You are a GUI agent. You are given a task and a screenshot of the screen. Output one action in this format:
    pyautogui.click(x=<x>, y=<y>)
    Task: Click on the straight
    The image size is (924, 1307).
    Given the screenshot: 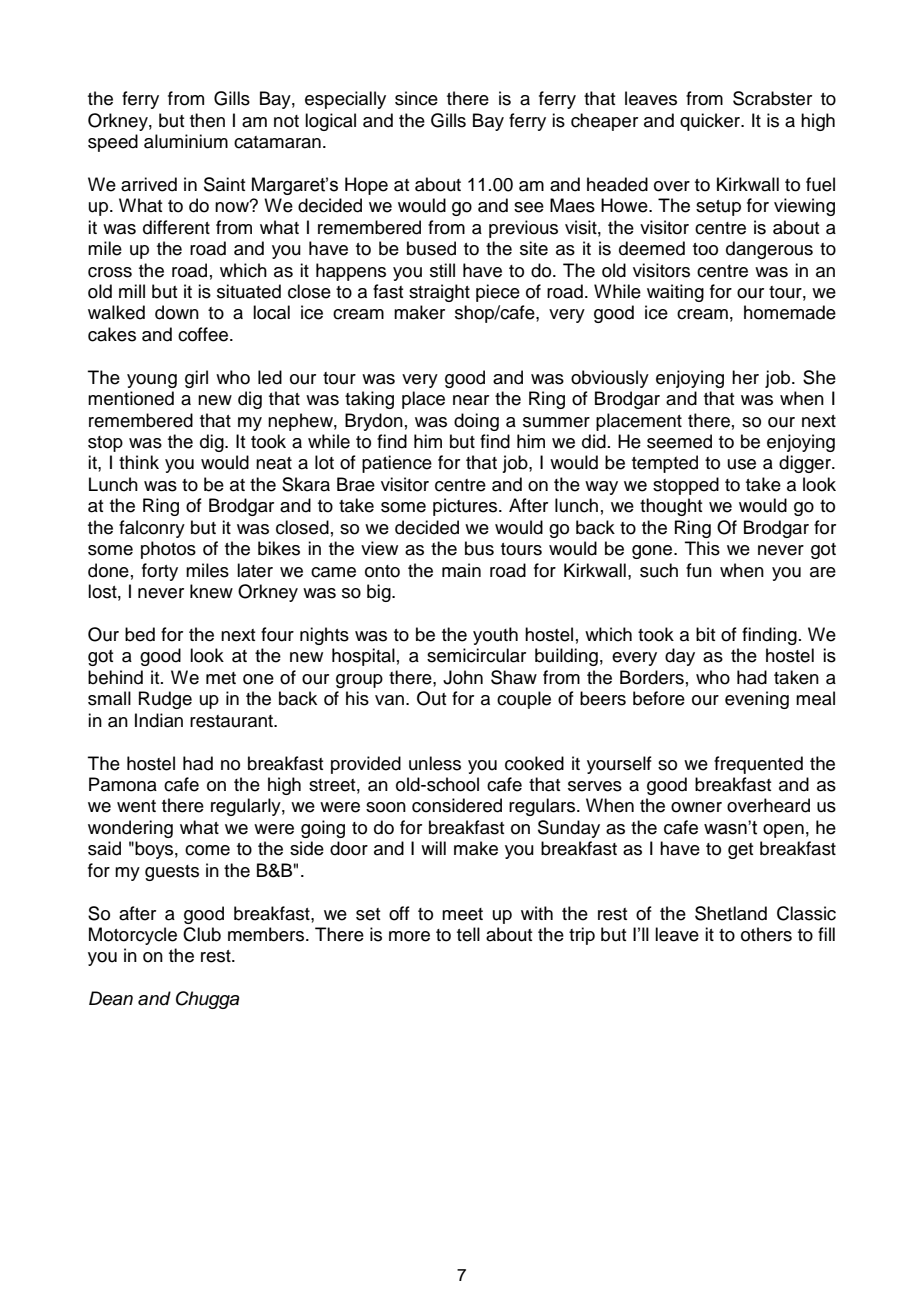 What is the action you would take?
    pyautogui.click(x=439, y=293)
